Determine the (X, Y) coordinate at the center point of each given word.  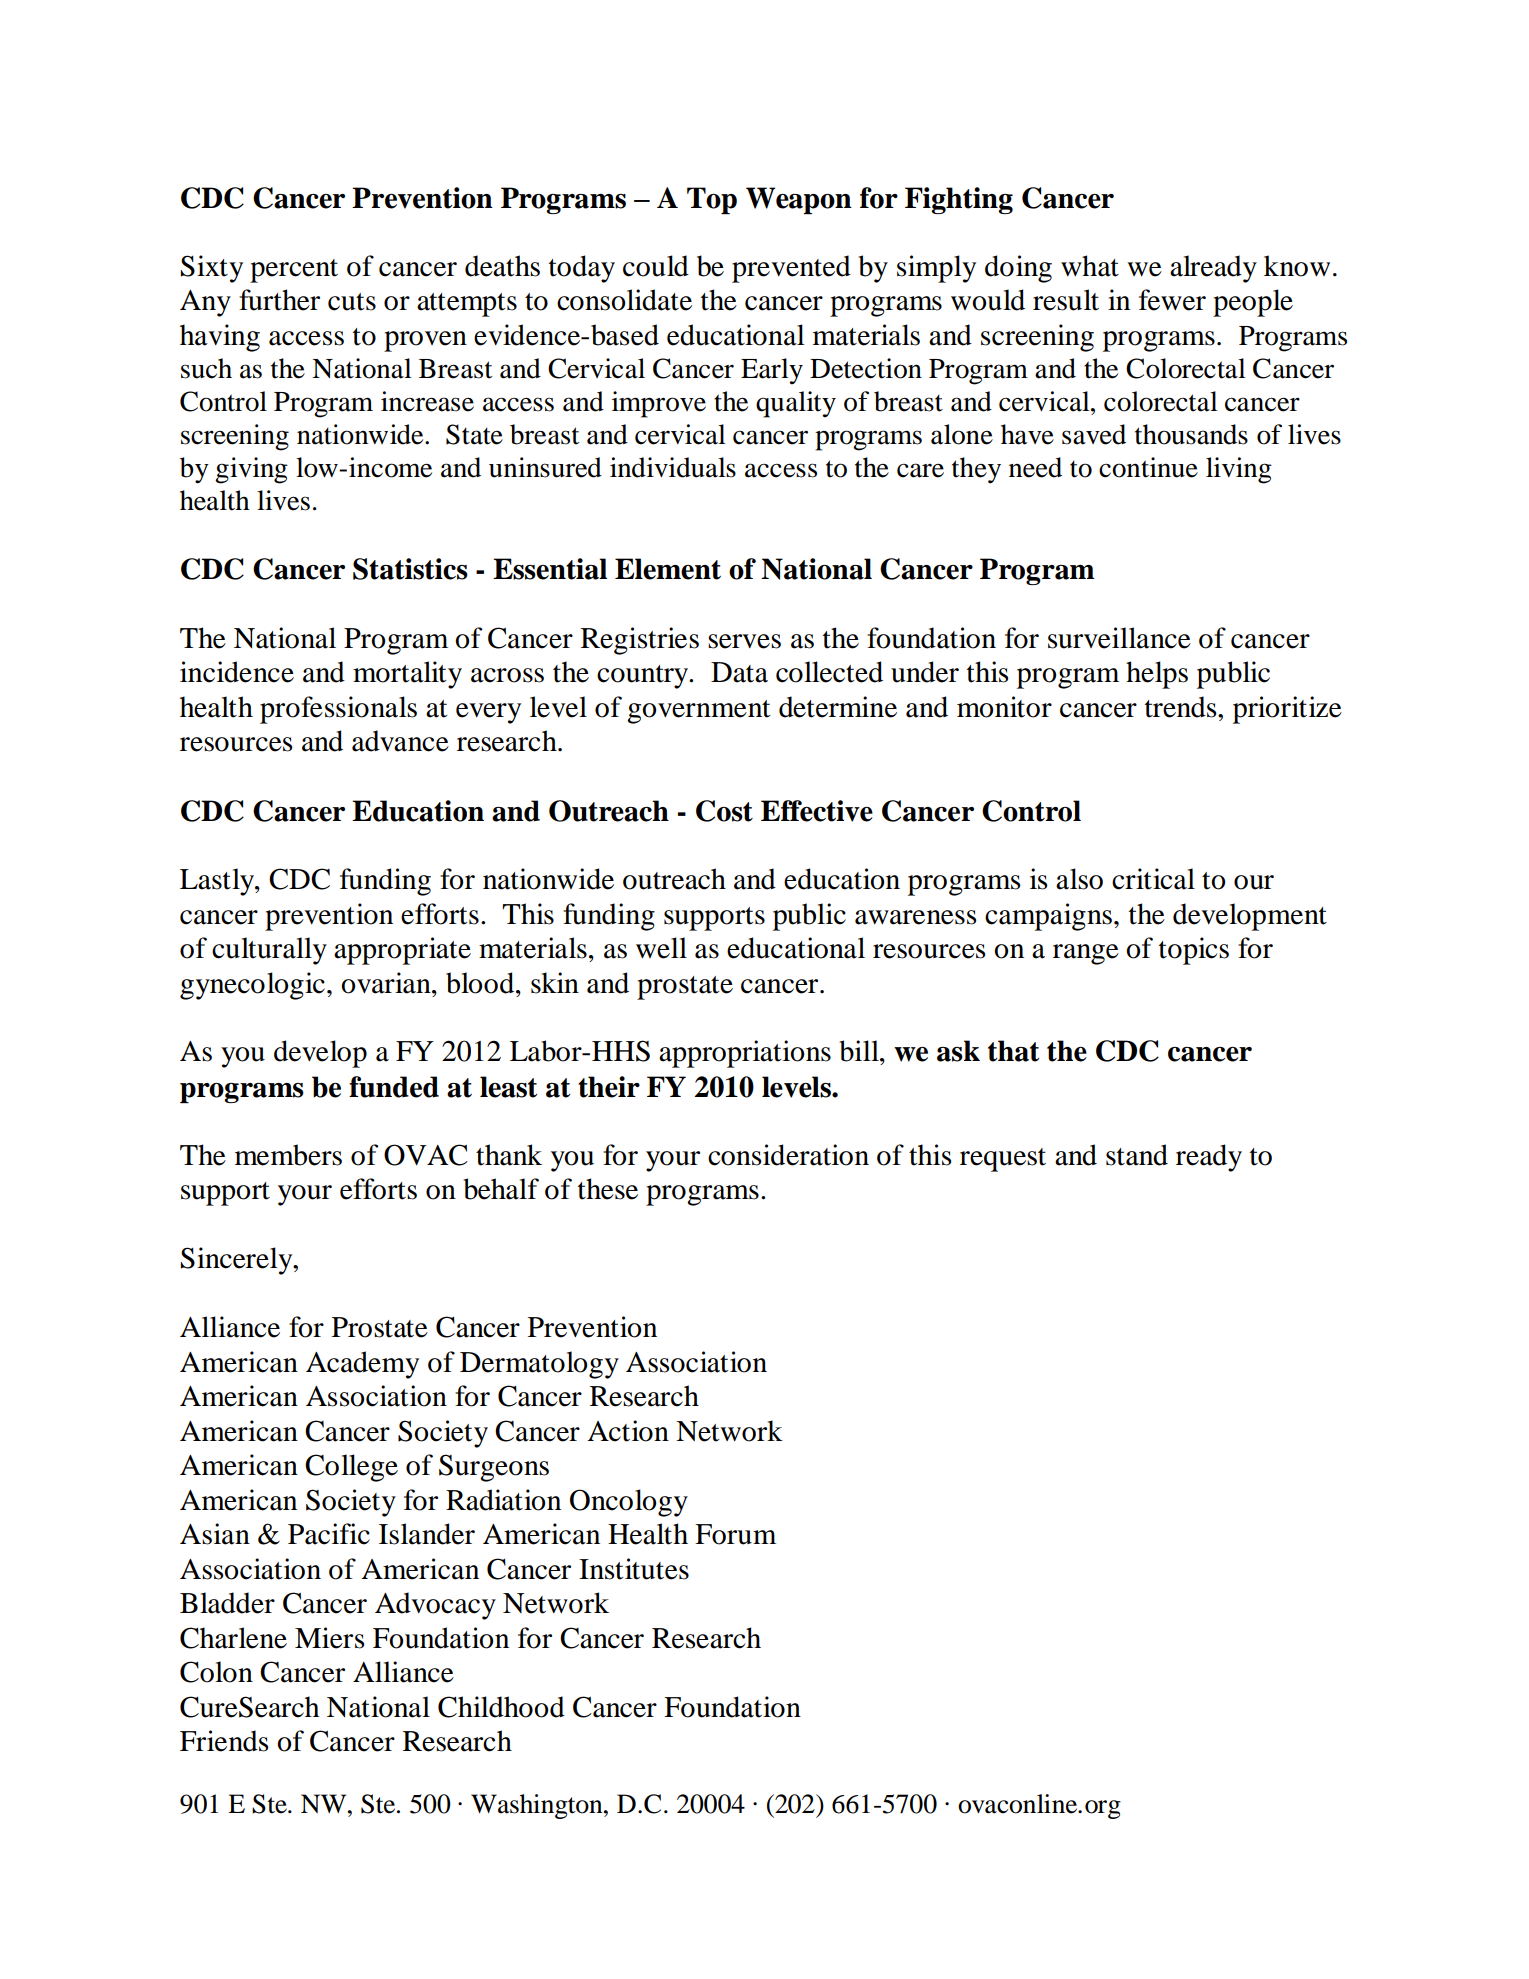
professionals (338, 710)
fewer (1172, 300)
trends (1182, 707)
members (288, 1155)
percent (294, 271)
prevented (791, 269)
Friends (224, 1741)
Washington (538, 1806)
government (698, 712)
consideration (788, 1155)
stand (1137, 1155)
